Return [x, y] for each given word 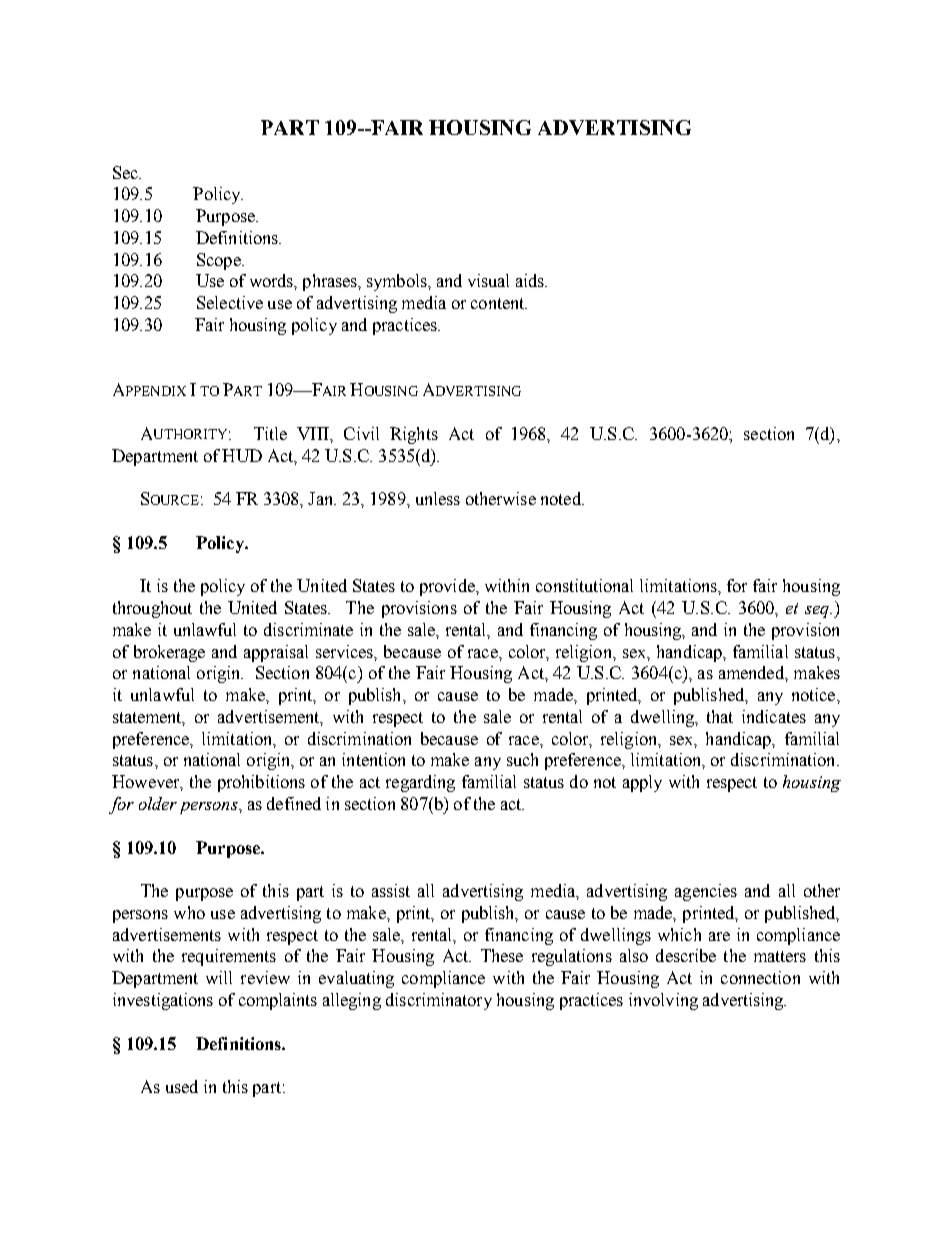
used [182, 1086]
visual [488, 280]
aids [531, 280]
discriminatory [439, 1001]
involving [663, 1001]
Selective [230, 302]
